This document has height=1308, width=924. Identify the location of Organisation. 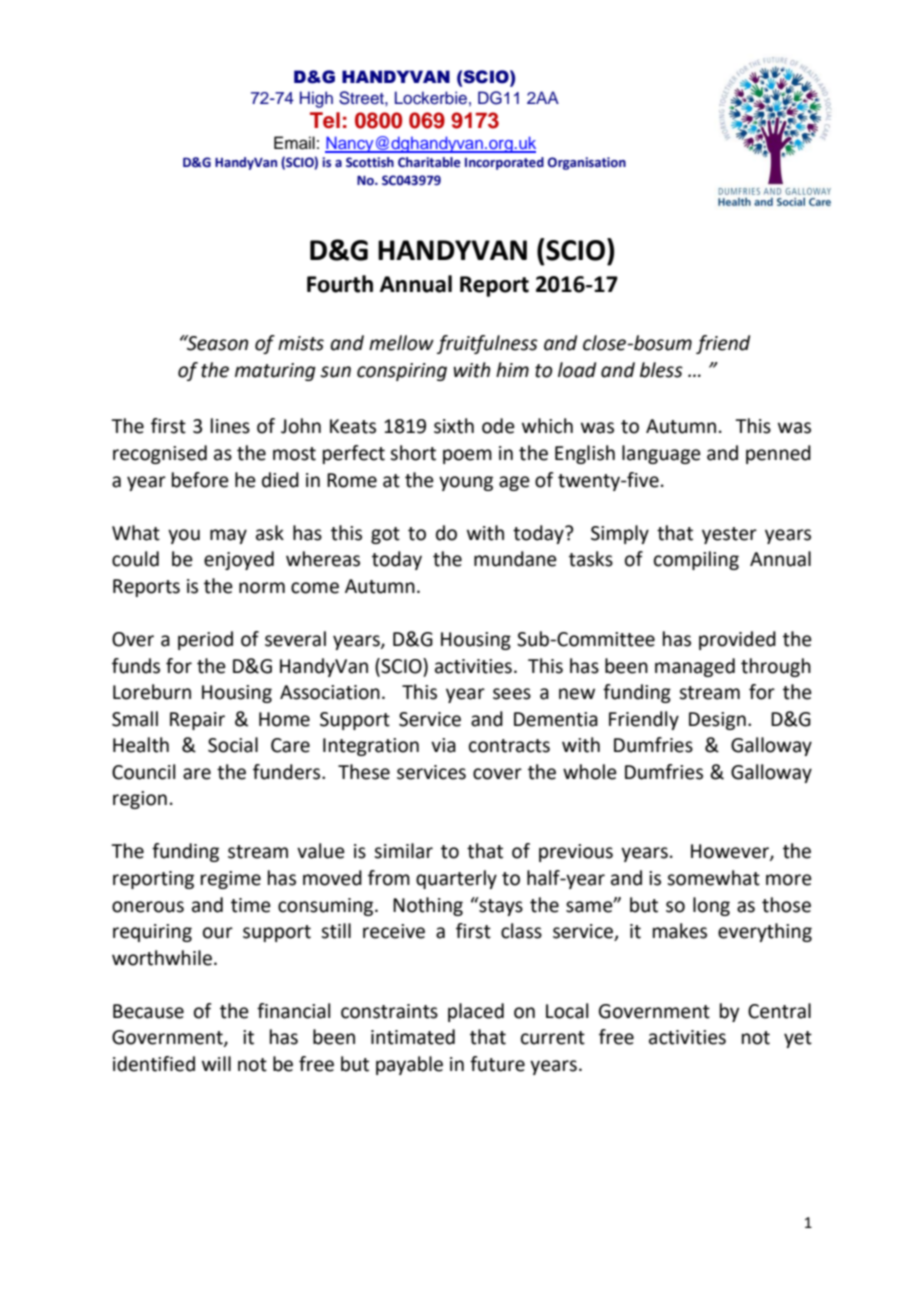
(587, 163).
